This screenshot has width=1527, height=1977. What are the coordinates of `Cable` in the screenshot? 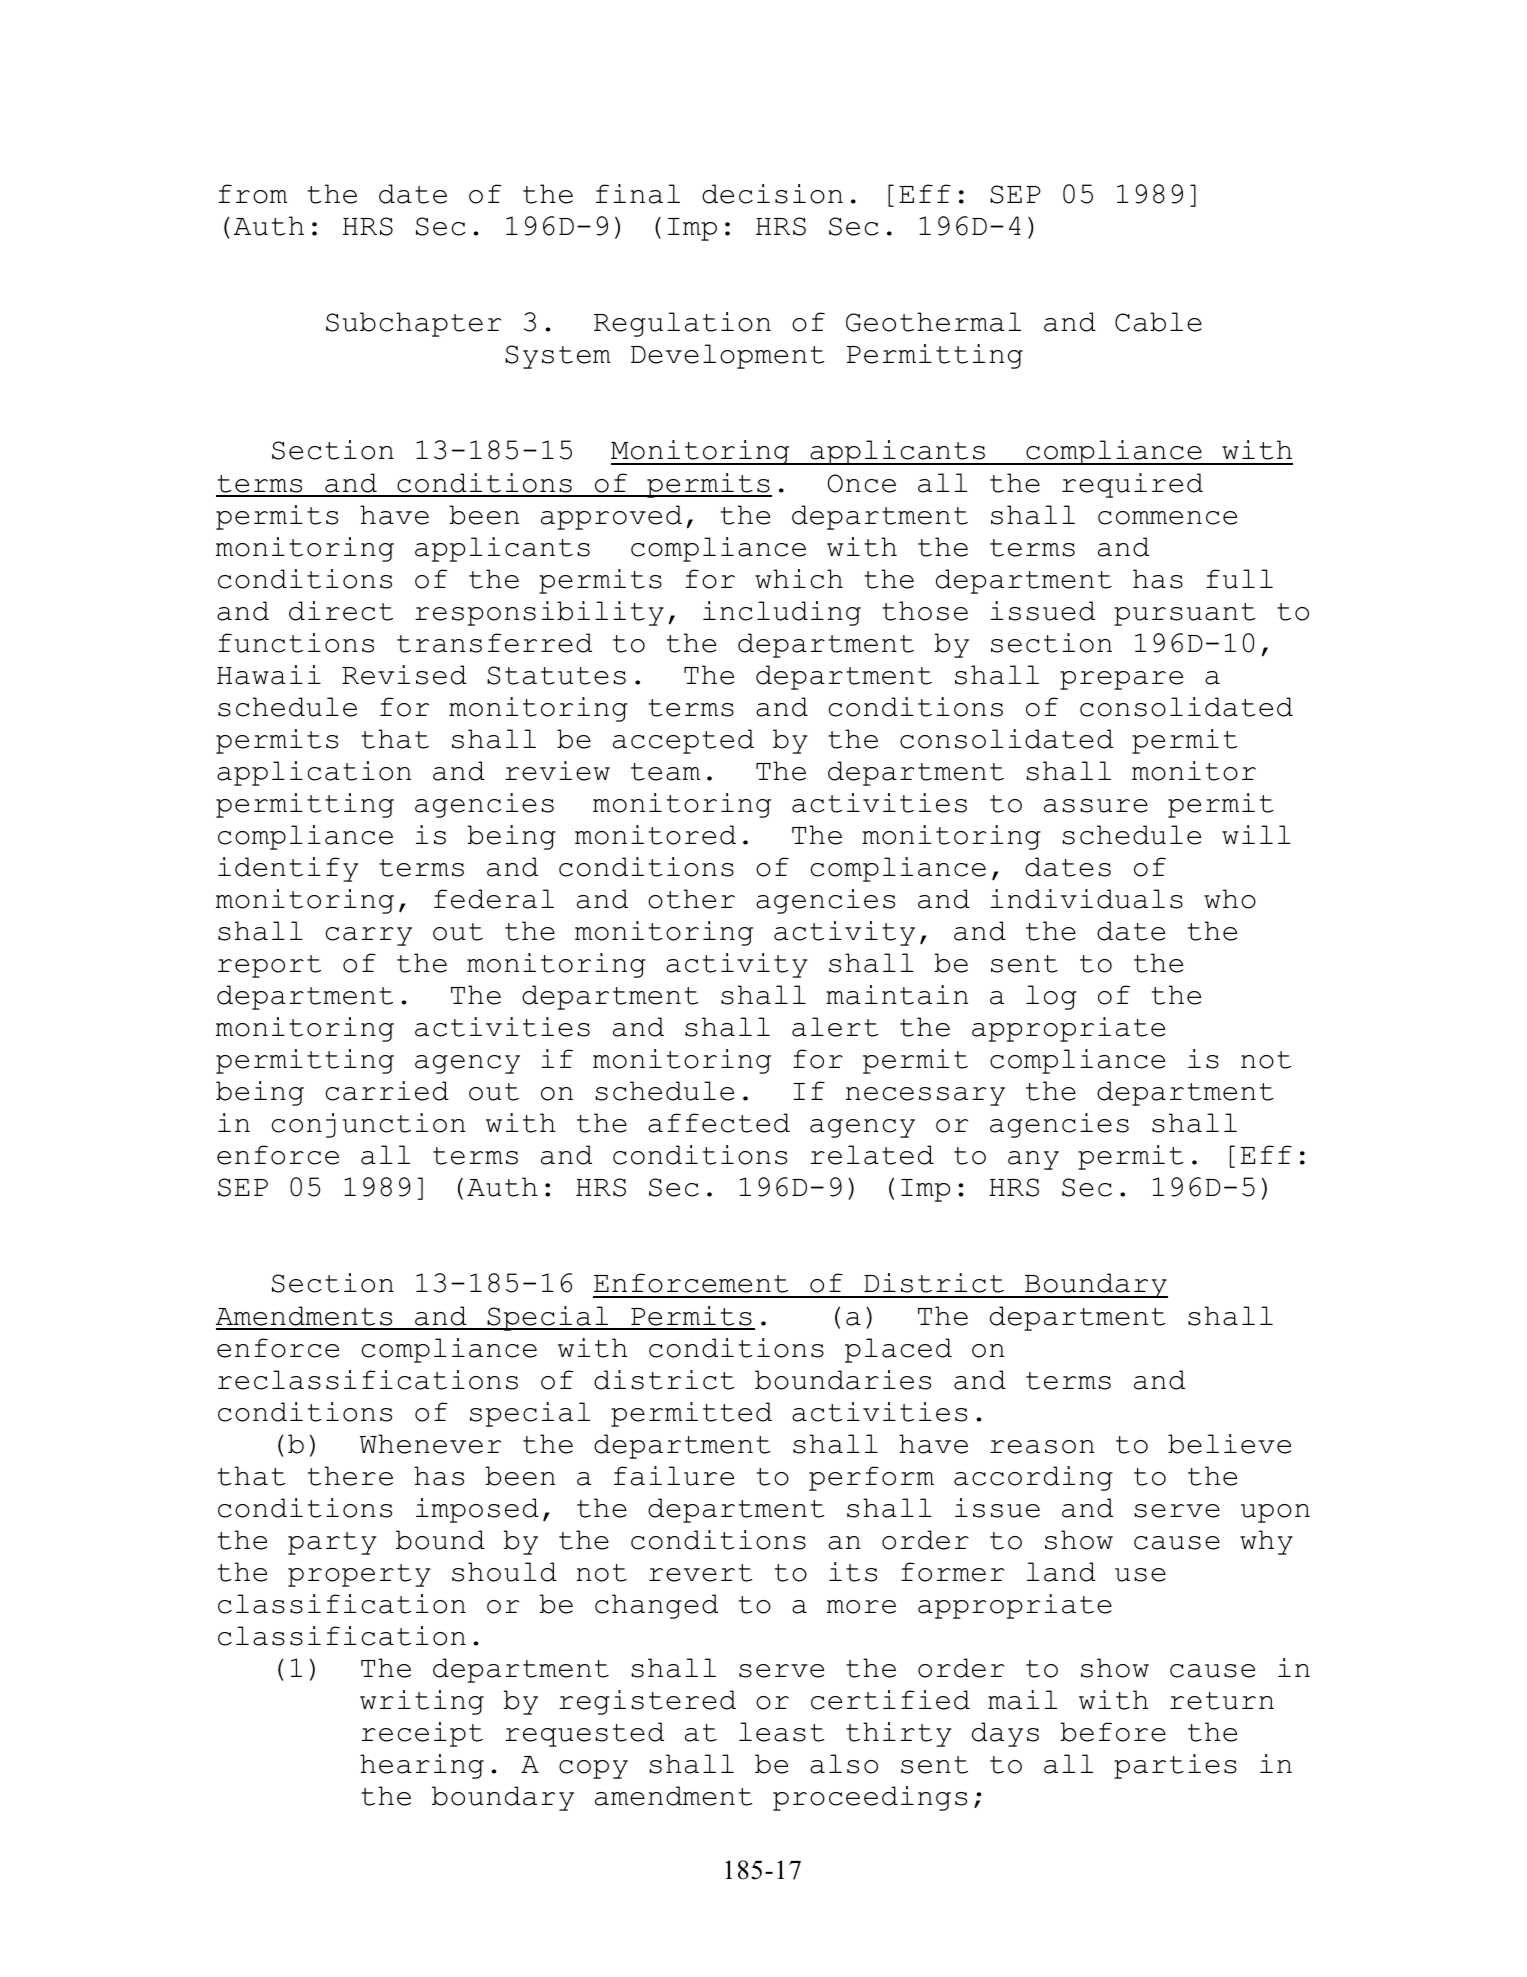 It's located at (1158, 322).
